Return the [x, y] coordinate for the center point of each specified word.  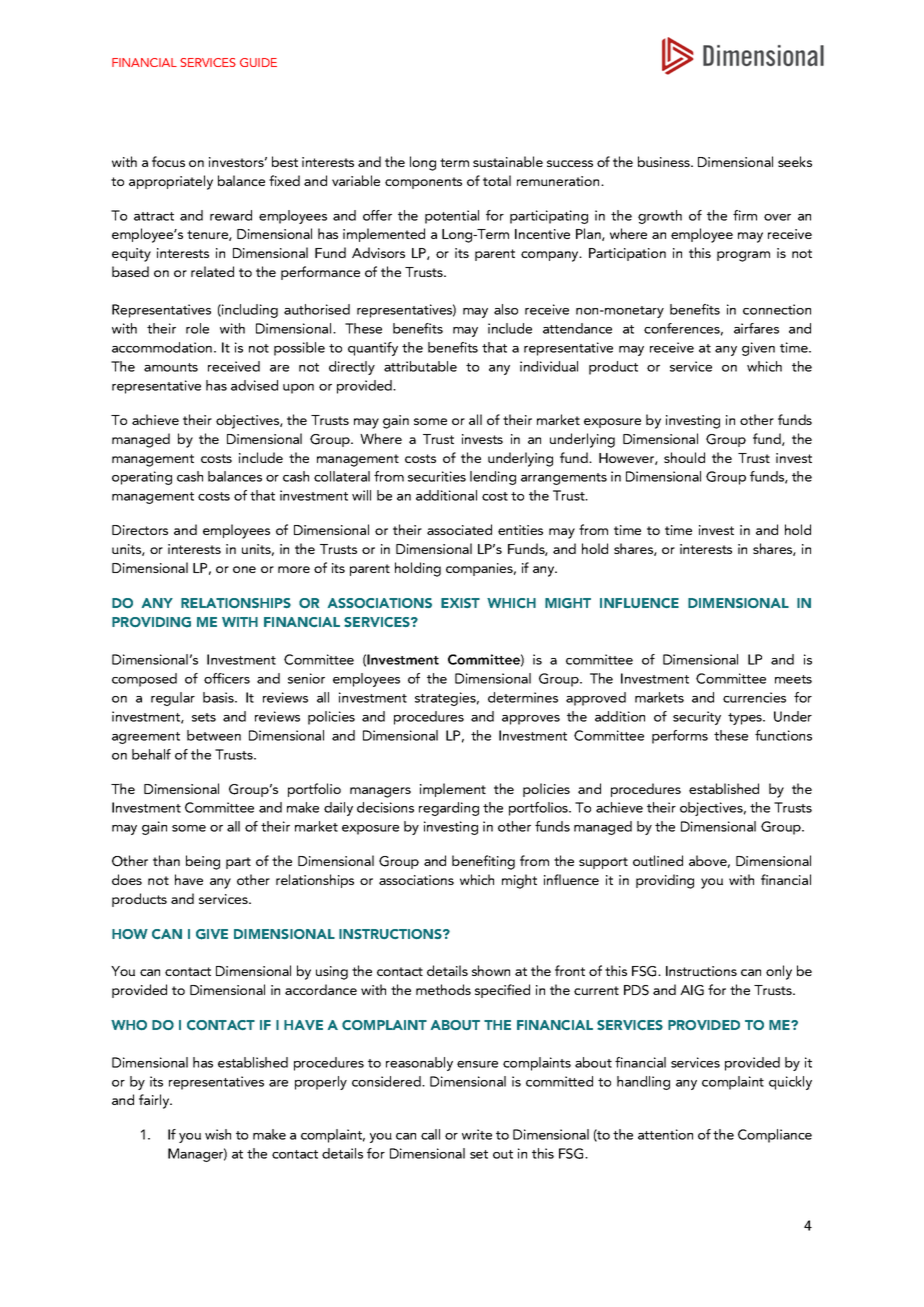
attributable [420, 366]
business [665, 161]
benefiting [483, 862]
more [294, 569]
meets [793, 679]
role [197, 328]
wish [218, 1134]
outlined [658, 860]
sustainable [508, 161]
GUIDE [258, 62]
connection [777, 309]
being [203, 862]
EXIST [460, 603]
